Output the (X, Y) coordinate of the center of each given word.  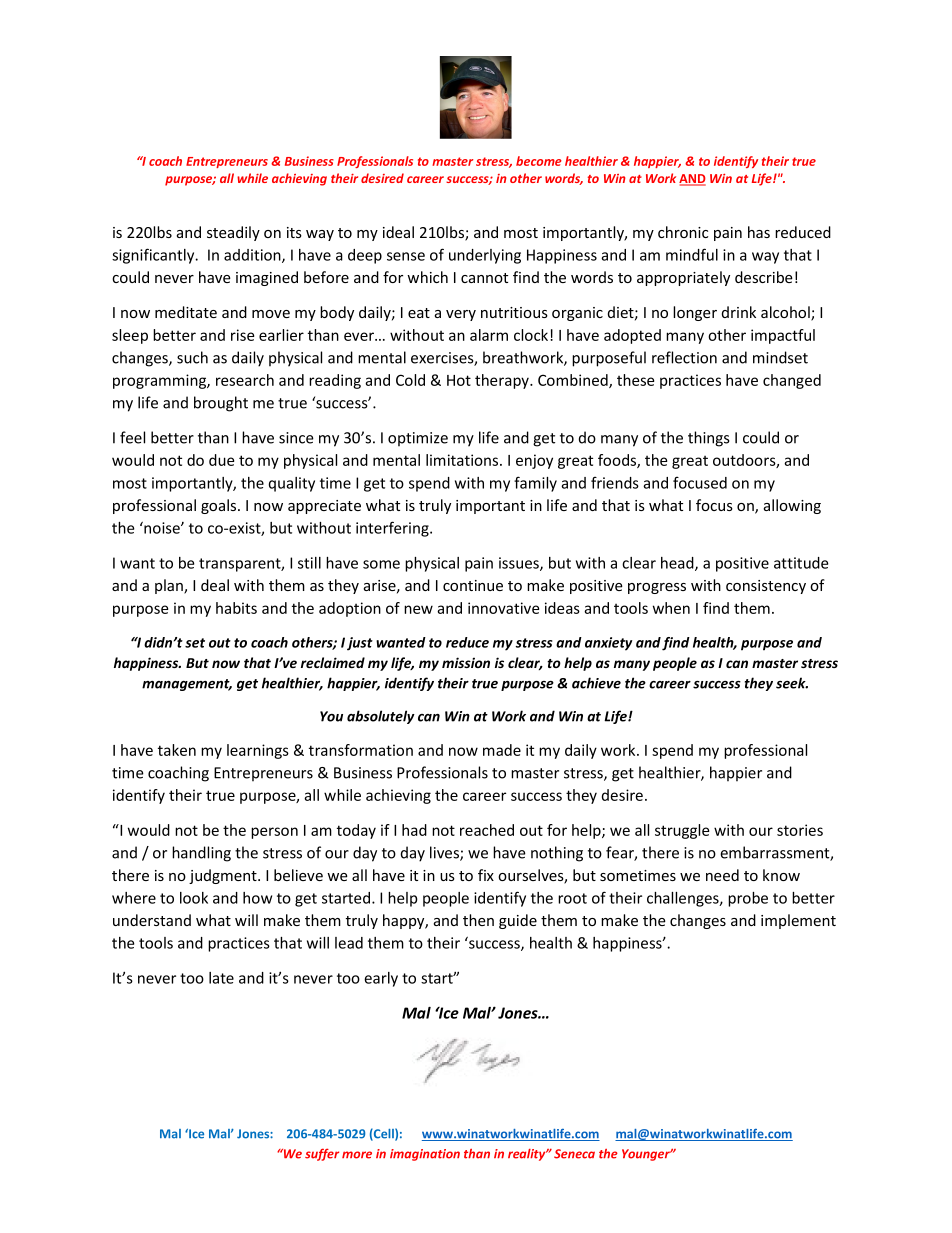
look (194, 898)
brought (221, 404)
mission (466, 662)
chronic (683, 232)
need (722, 875)
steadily (233, 233)
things (709, 439)
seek (792, 683)
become (539, 161)
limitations (463, 460)
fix (486, 875)
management (187, 685)
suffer (322, 1154)
